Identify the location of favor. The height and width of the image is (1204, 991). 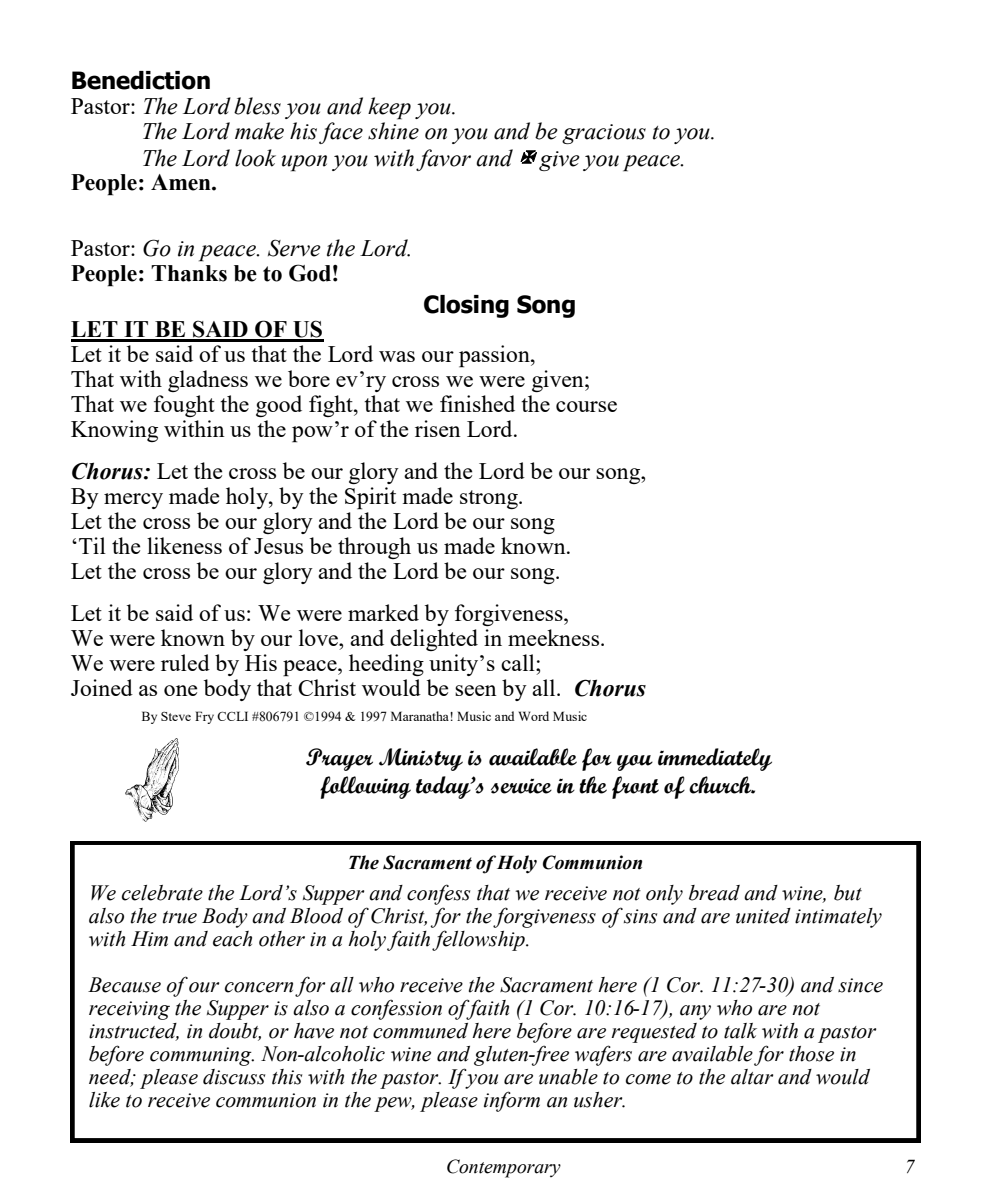
(443, 160).
